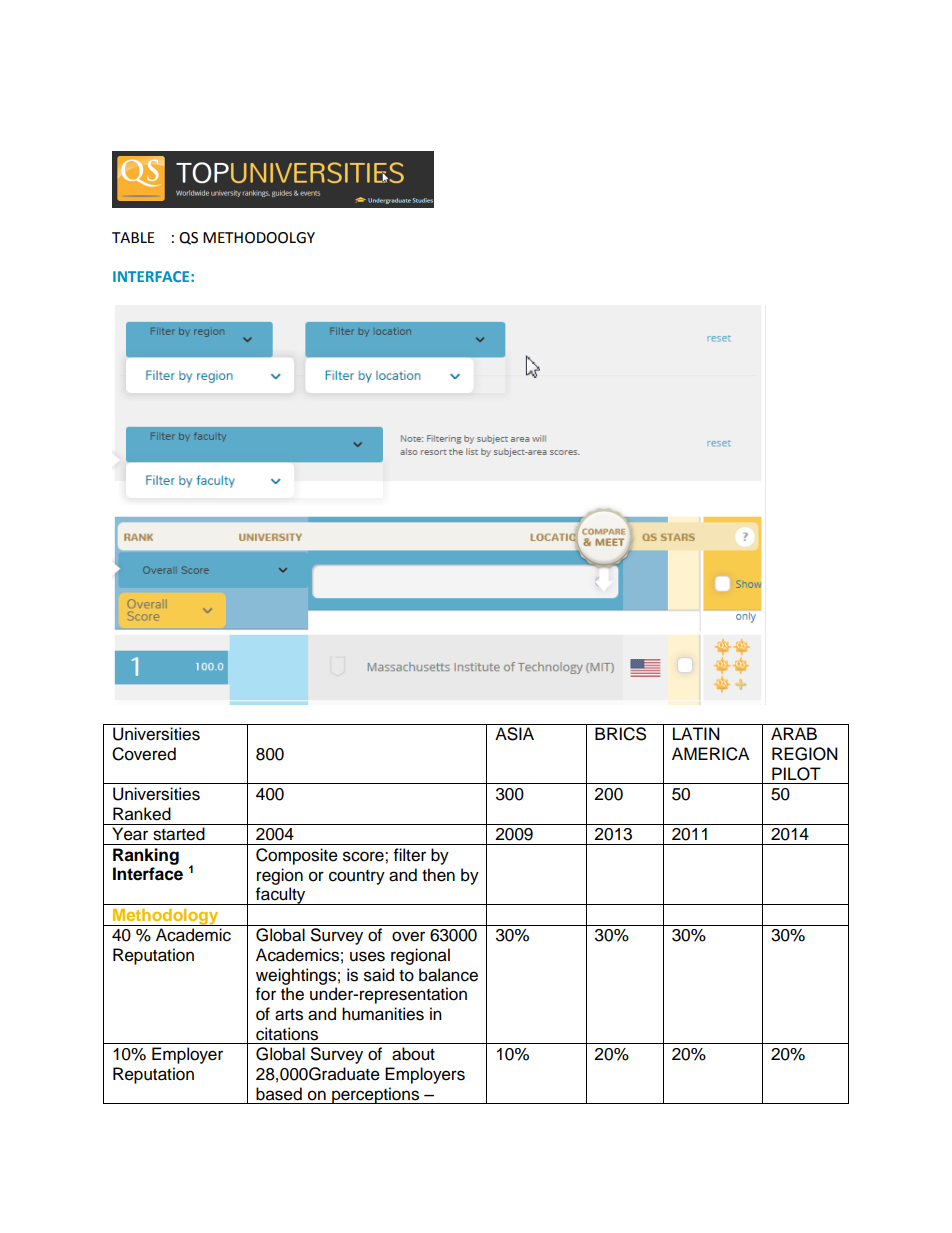  Describe the element at coordinates (410, 855) in the screenshot. I see `filter` at that location.
